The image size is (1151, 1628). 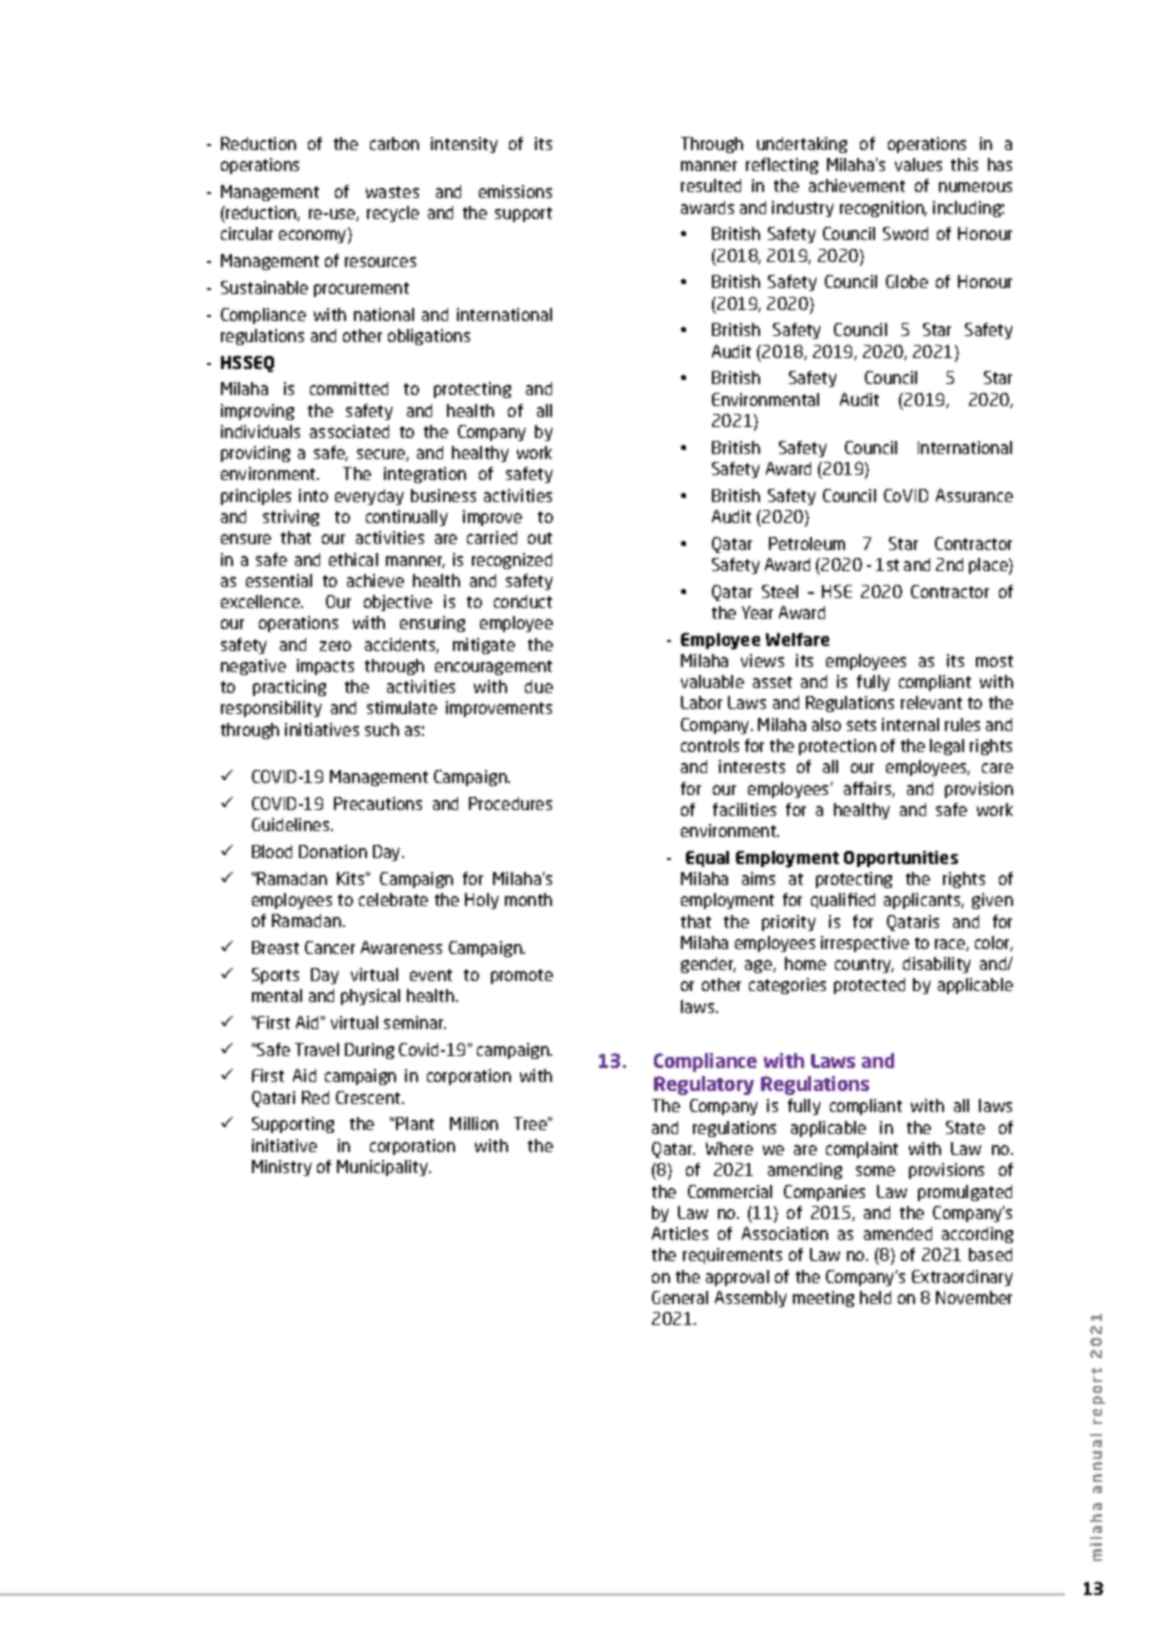 What do you see at coordinates (701, 702) in the screenshot?
I see `Labor` at bounding box center [701, 702].
